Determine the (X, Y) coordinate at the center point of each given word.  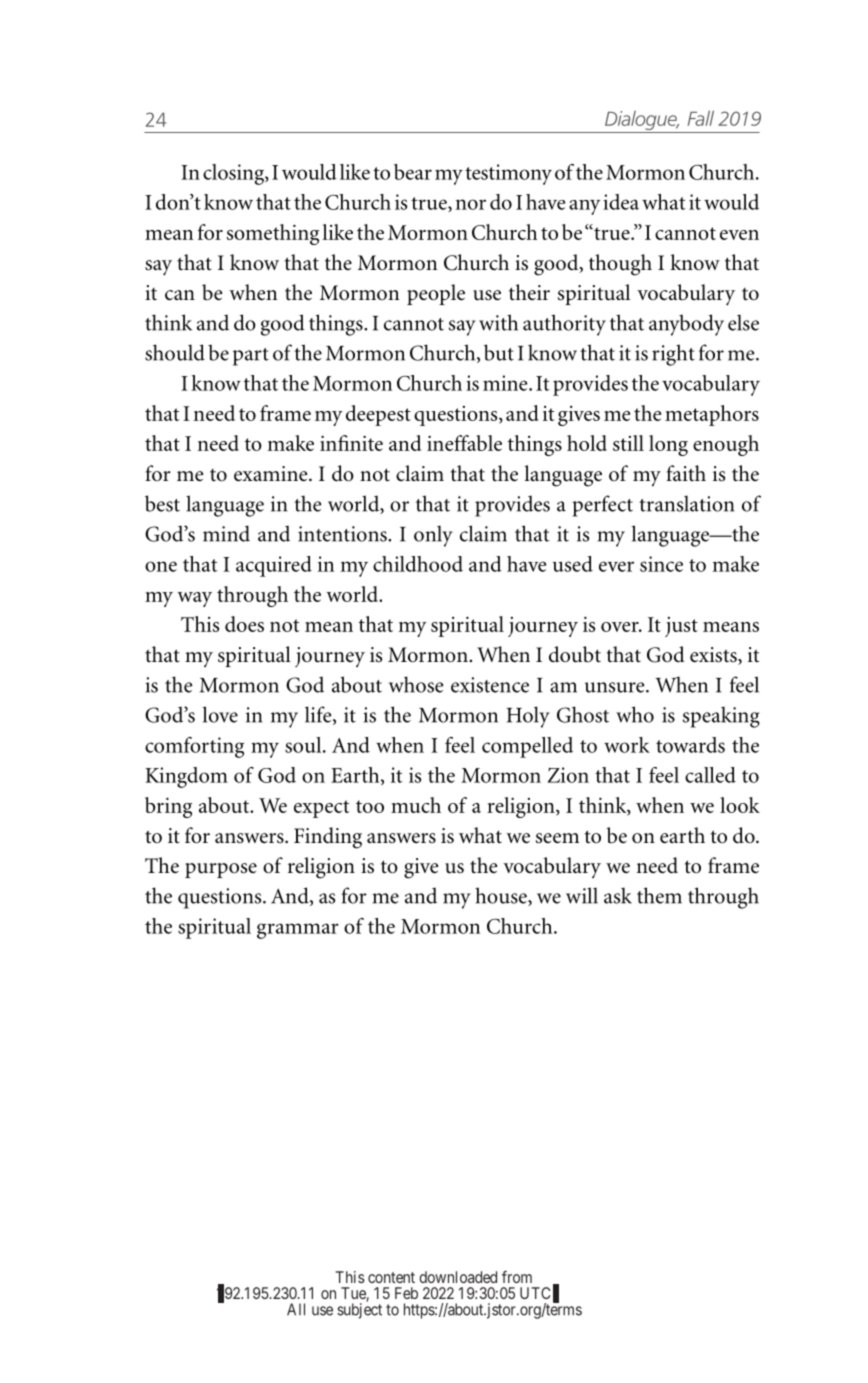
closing (234, 174)
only (433, 536)
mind (226, 533)
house (502, 896)
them (659, 895)
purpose (221, 870)
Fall (701, 118)
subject (359, 1311)
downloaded (458, 1277)
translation (686, 503)
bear (413, 172)
